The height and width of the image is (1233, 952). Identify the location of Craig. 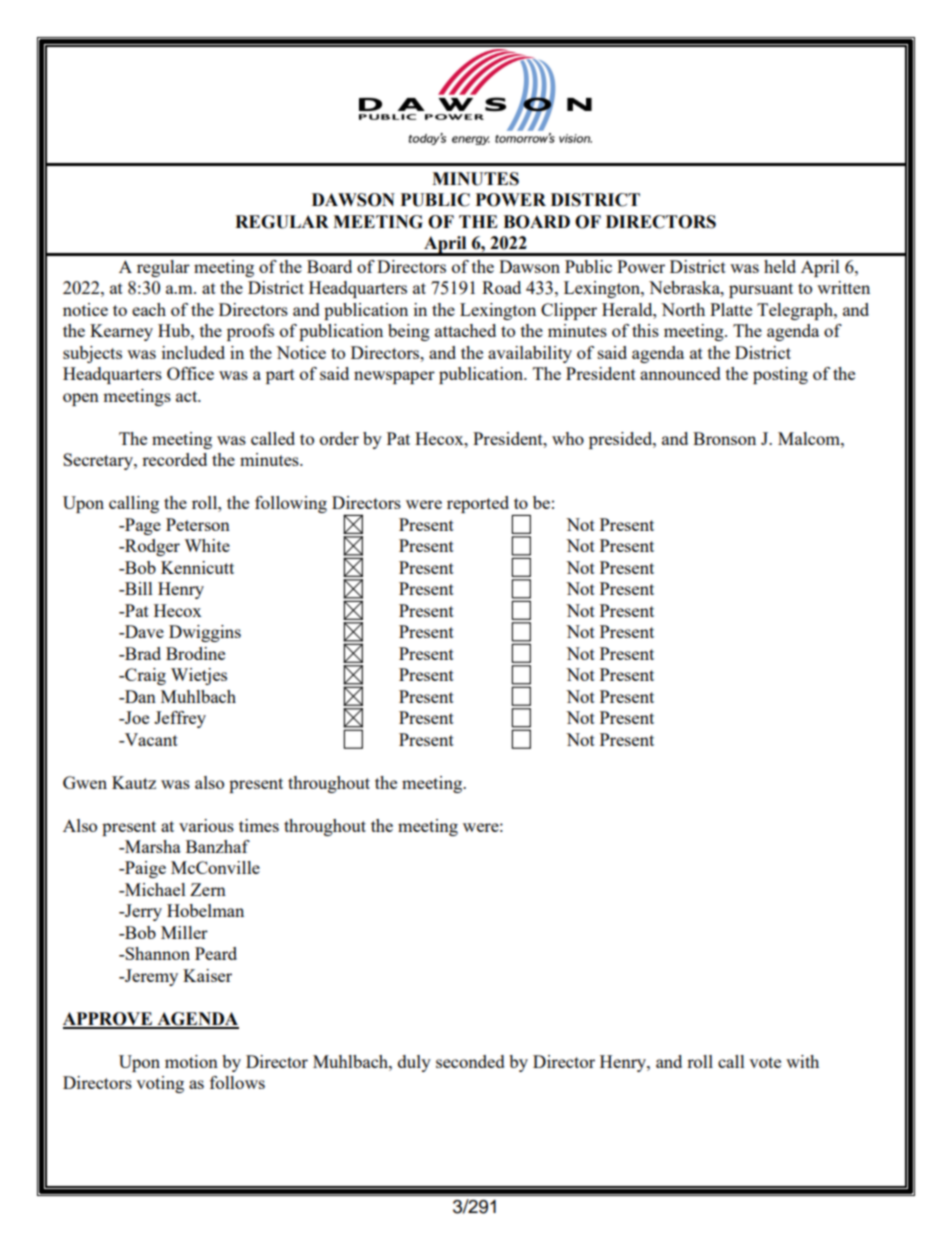
(144, 676).
